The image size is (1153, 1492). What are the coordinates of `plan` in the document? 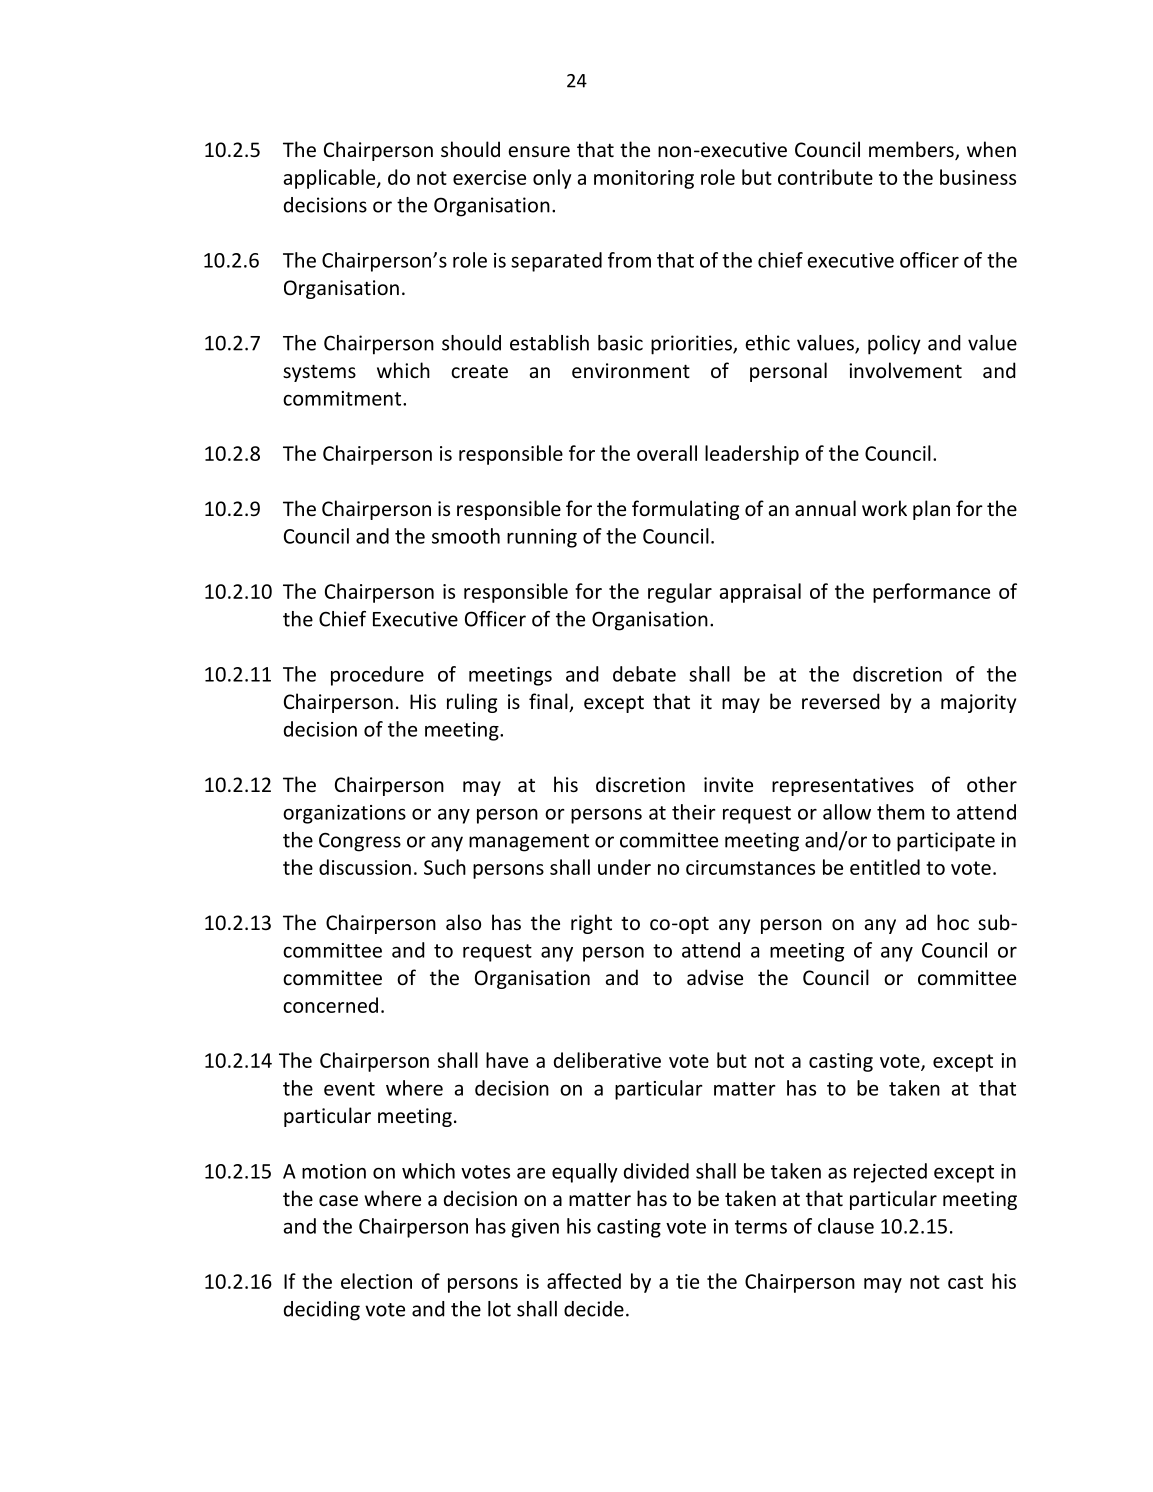 It's located at (931, 510).
